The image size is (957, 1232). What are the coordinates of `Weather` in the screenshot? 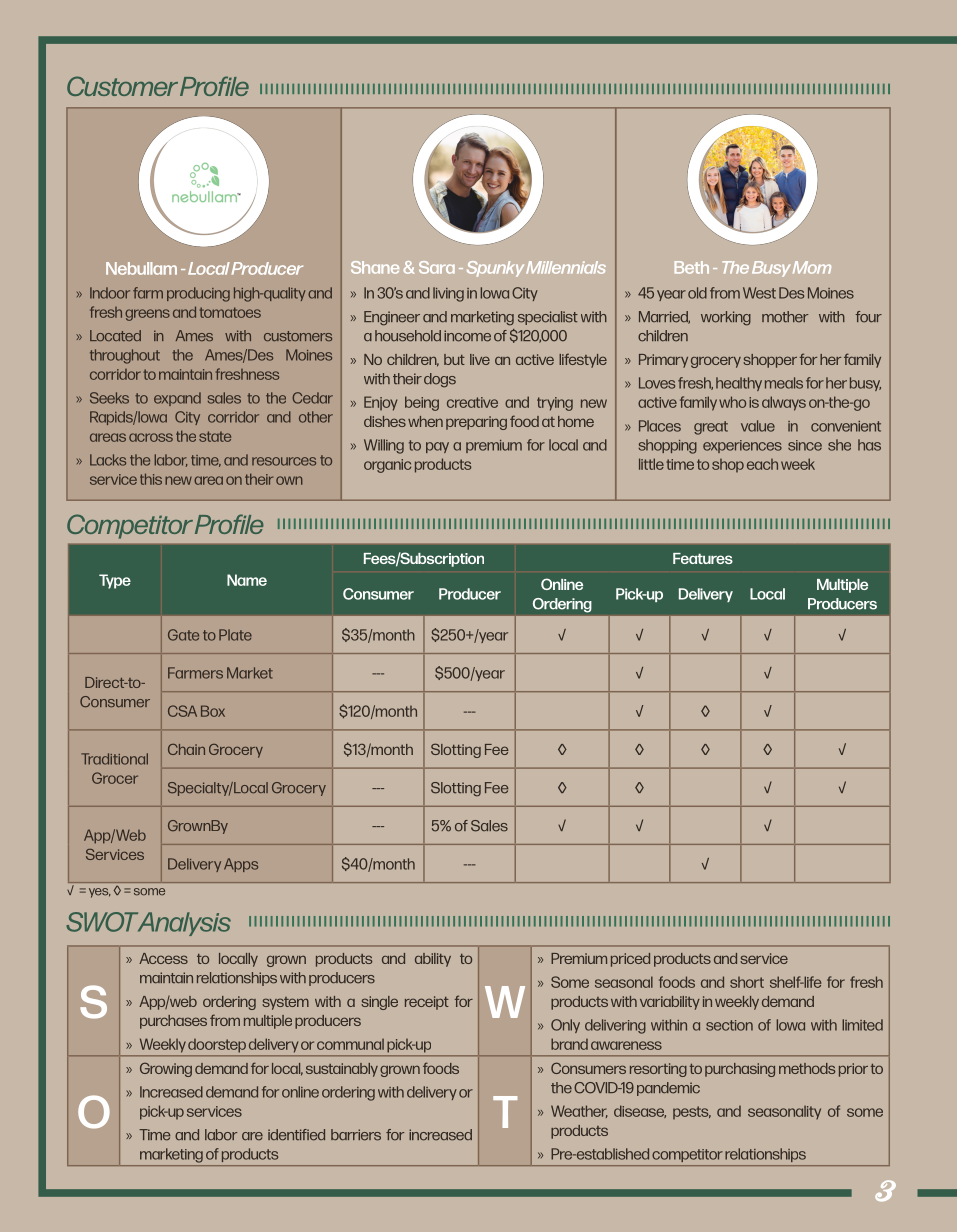 It's located at (579, 1111).
